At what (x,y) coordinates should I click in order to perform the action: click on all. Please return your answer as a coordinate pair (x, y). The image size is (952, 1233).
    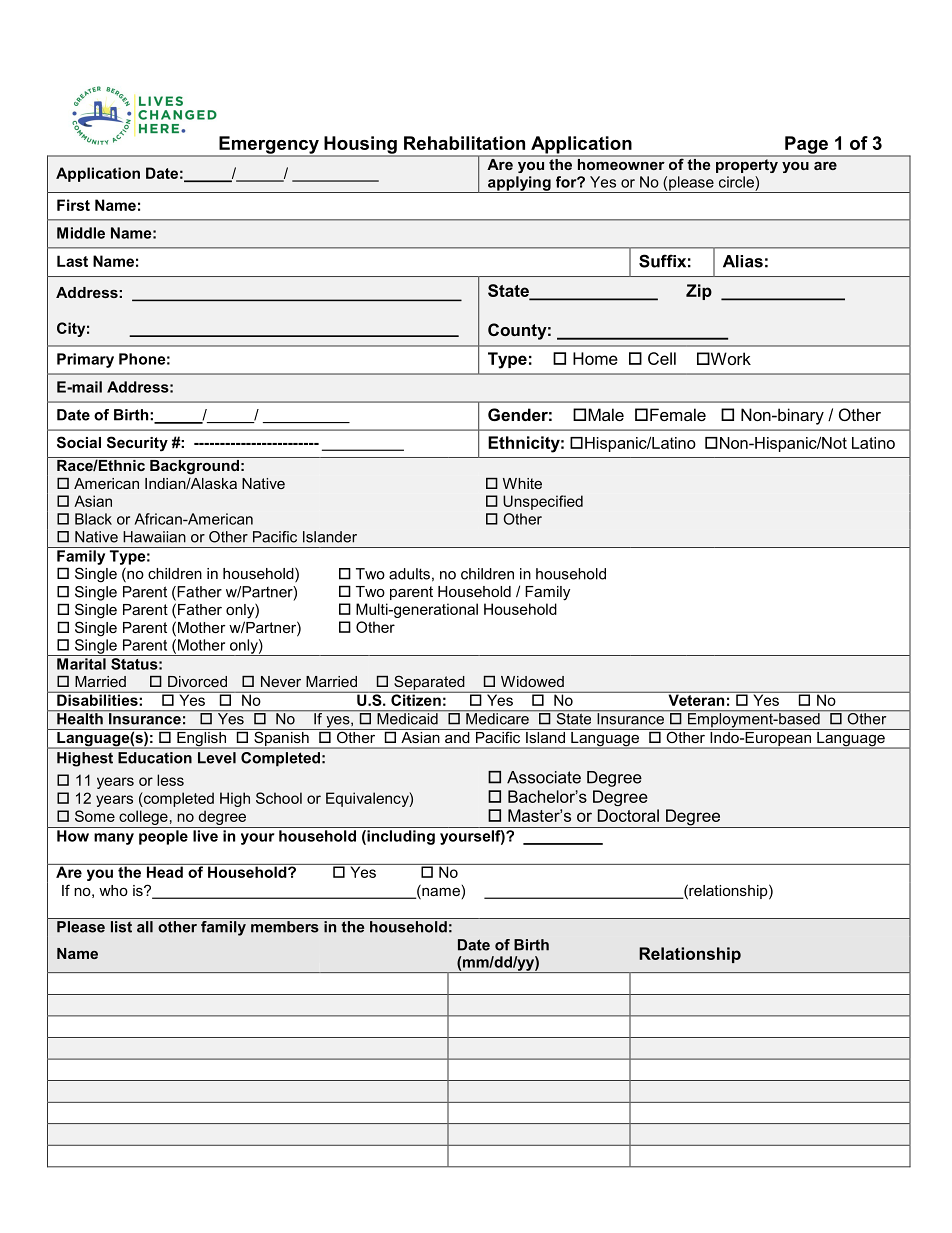
    Looking at the image, I should click on (145, 927).
